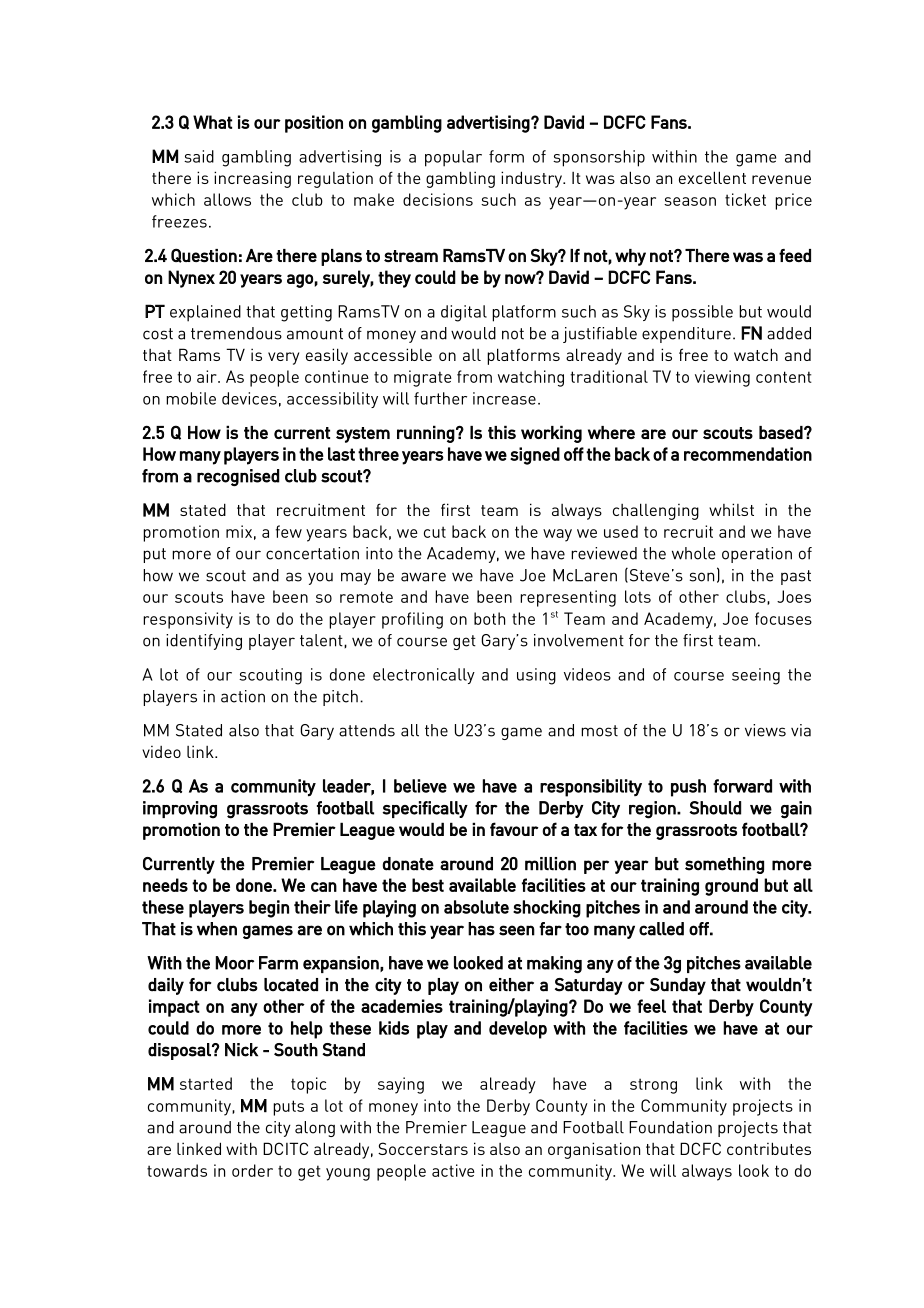  What do you see at coordinates (715, 808) in the document?
I see `Should` at bounding box center [715, 808].
